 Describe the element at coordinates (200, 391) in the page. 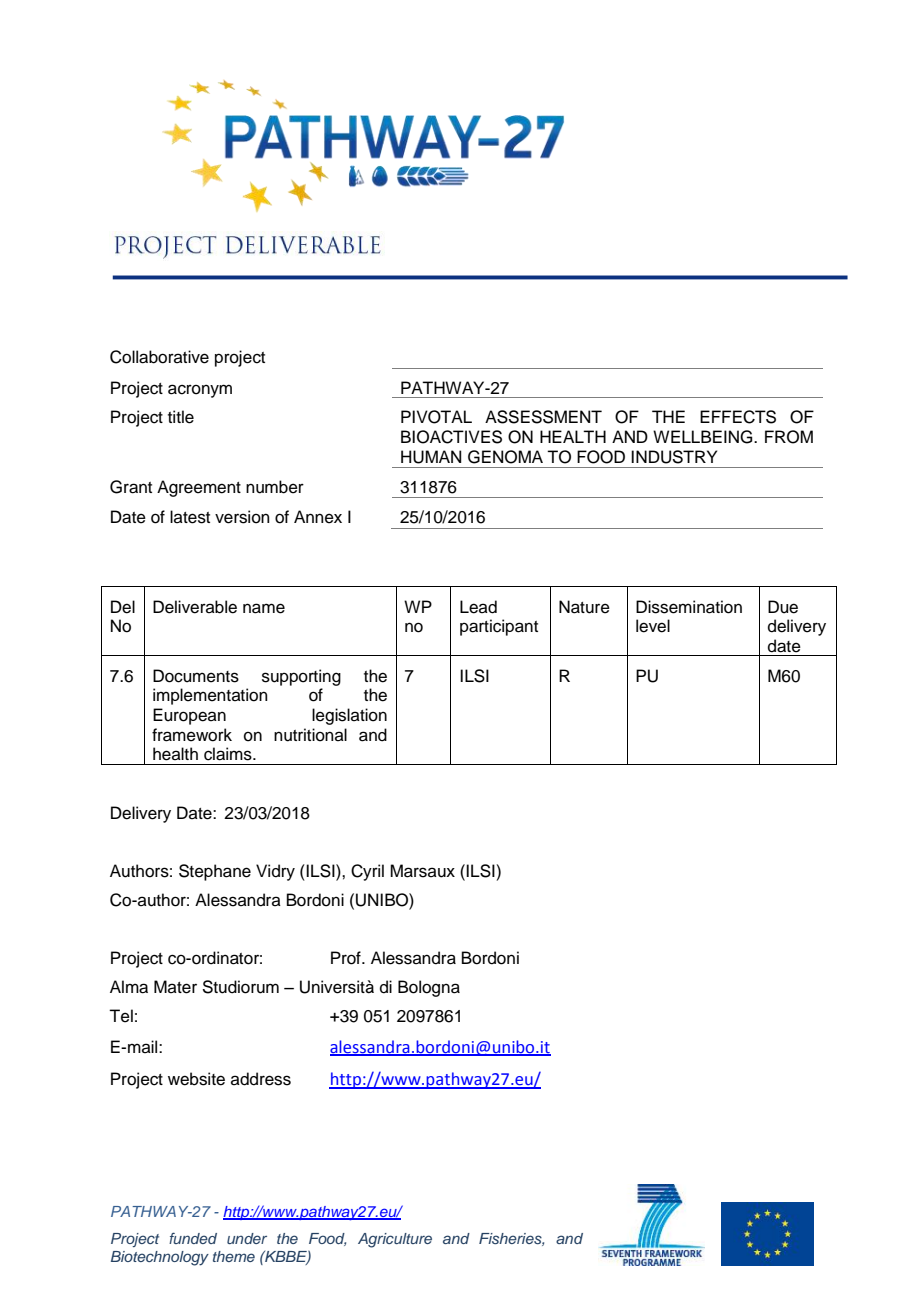

I see `acronym` at that location.
